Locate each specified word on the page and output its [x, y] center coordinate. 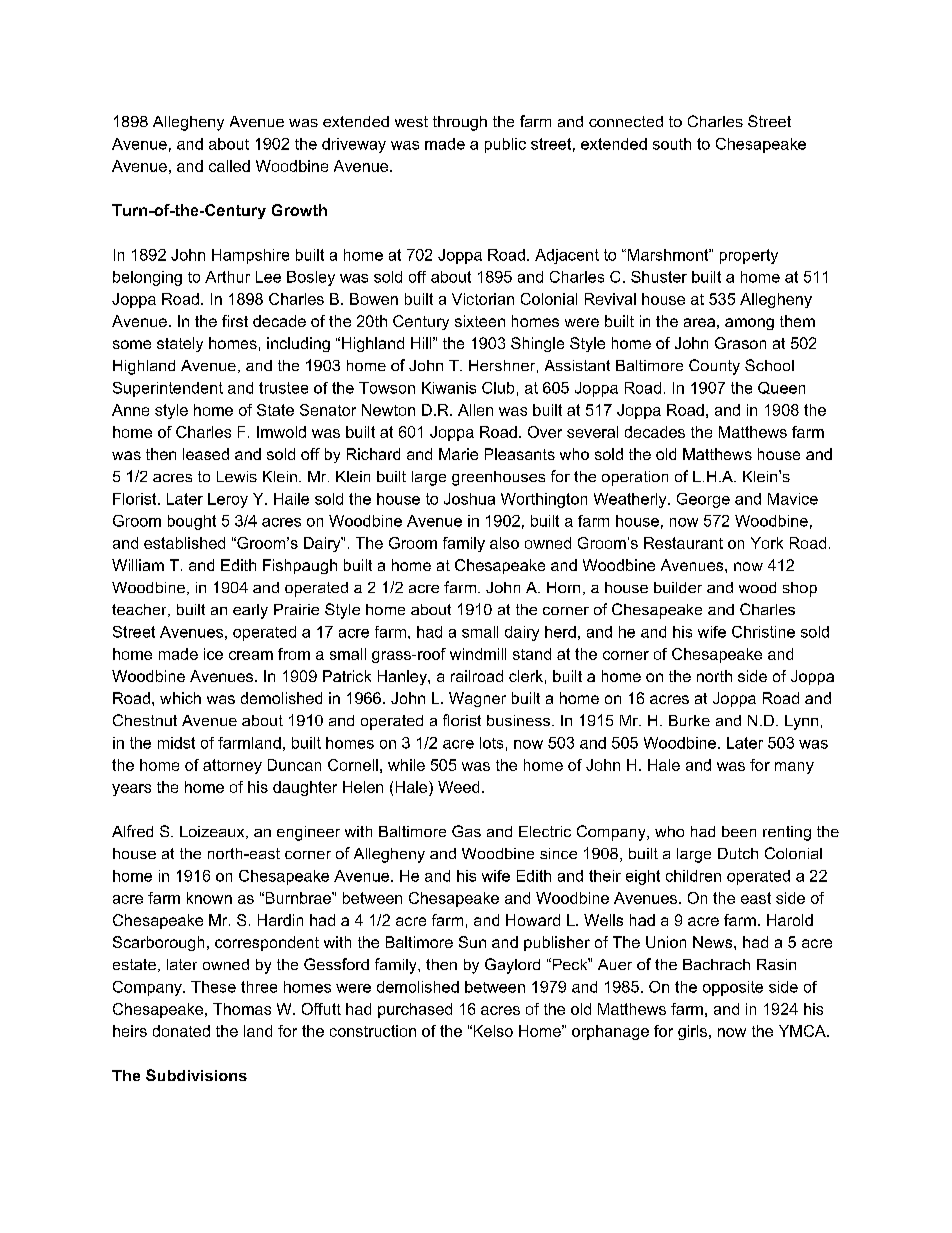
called [229, 166]
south [672, 144]
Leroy [228, 500]
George [703, 500]
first [235, 321]
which [180, 698]
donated [181, 1031]
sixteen [480, 321]
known [209, 898]
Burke [689, 720]
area [699, 322]
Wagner [477, 699]
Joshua [469, 499]
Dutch [738, 853]
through [460, 123]
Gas [466, 831]
